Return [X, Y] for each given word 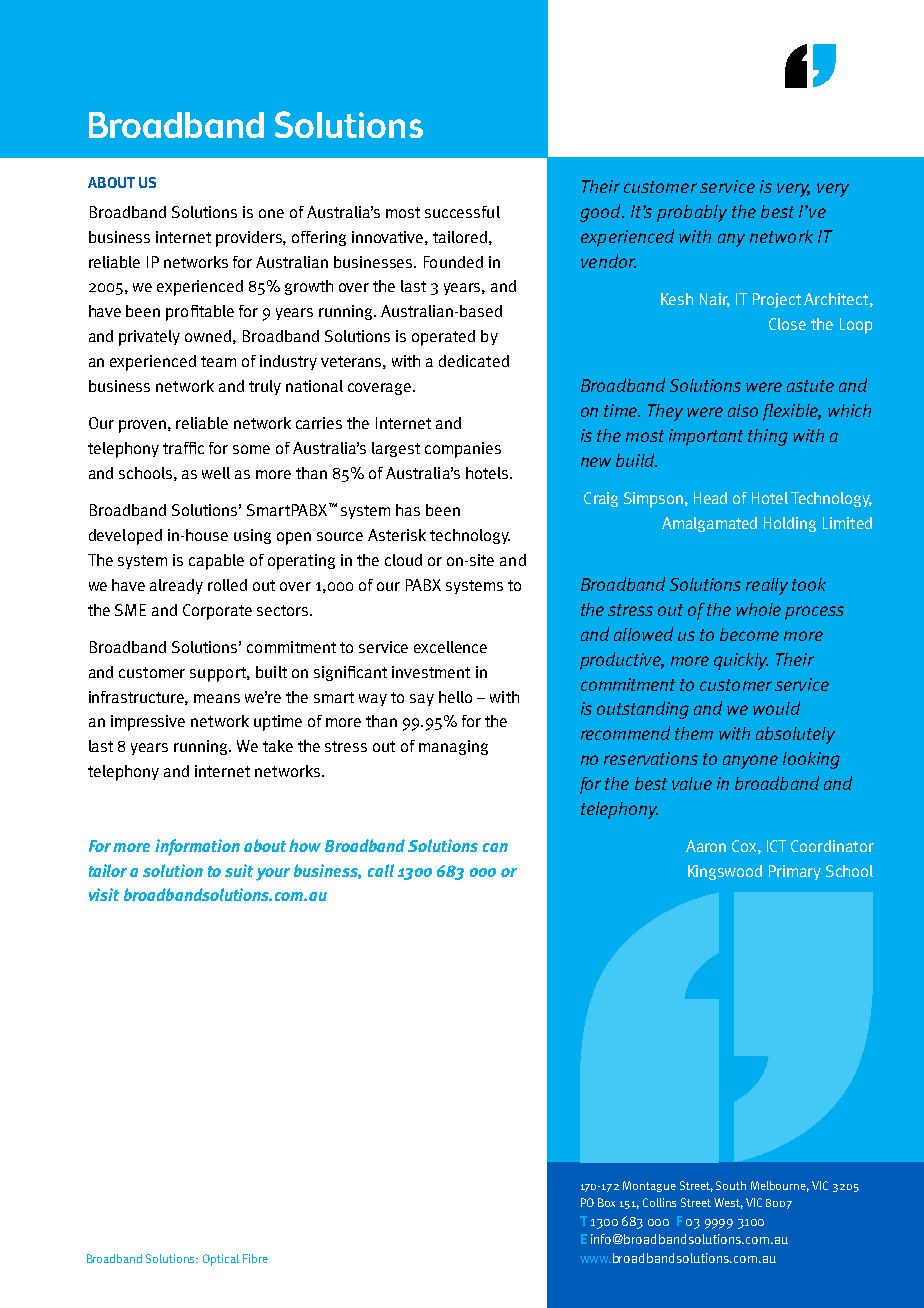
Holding [790, 524]
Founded [453, 262]
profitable [200, 313]
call [381, 870]
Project [777, 300]
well [216, 473]
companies [463, 450]
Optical [221, 1260]
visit [104, 894]
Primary [795, 872]
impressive [148, 723]
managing [453, 747]
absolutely [795, 735]
